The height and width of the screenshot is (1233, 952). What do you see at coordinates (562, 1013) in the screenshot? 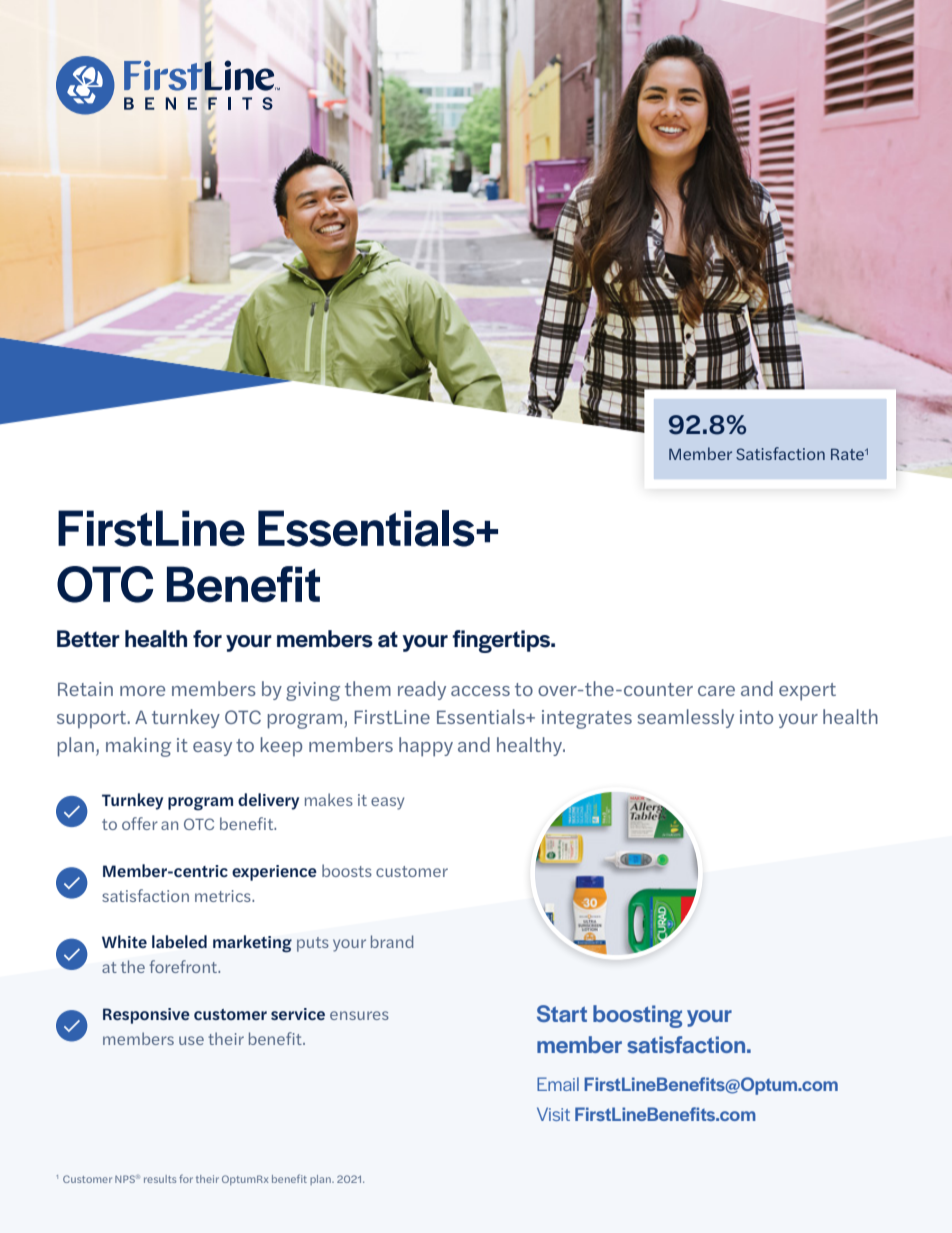
I see `Start` at bounding box center [562, 1013].
